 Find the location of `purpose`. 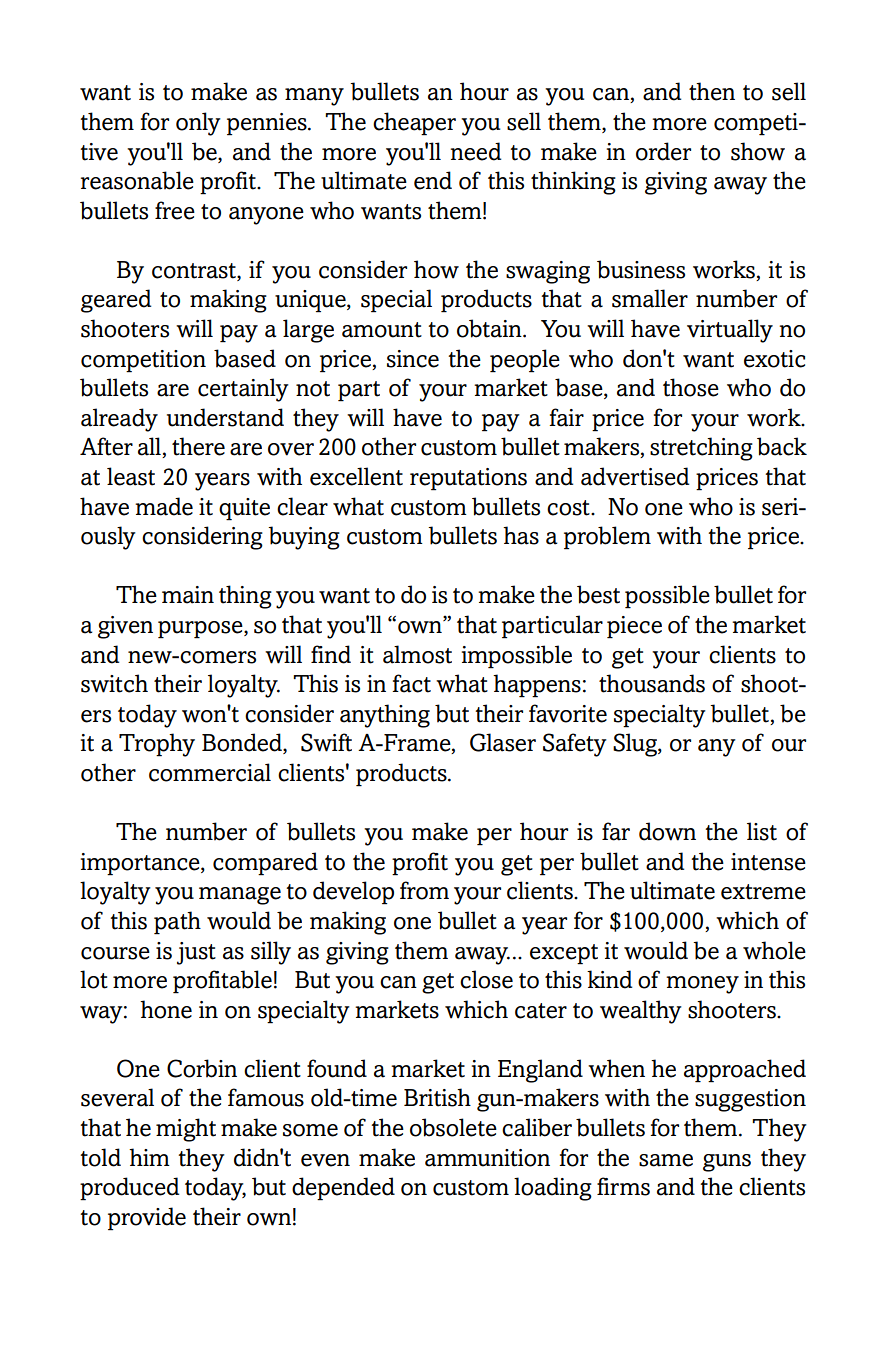

purpose is located at coordinates (201, 630).
